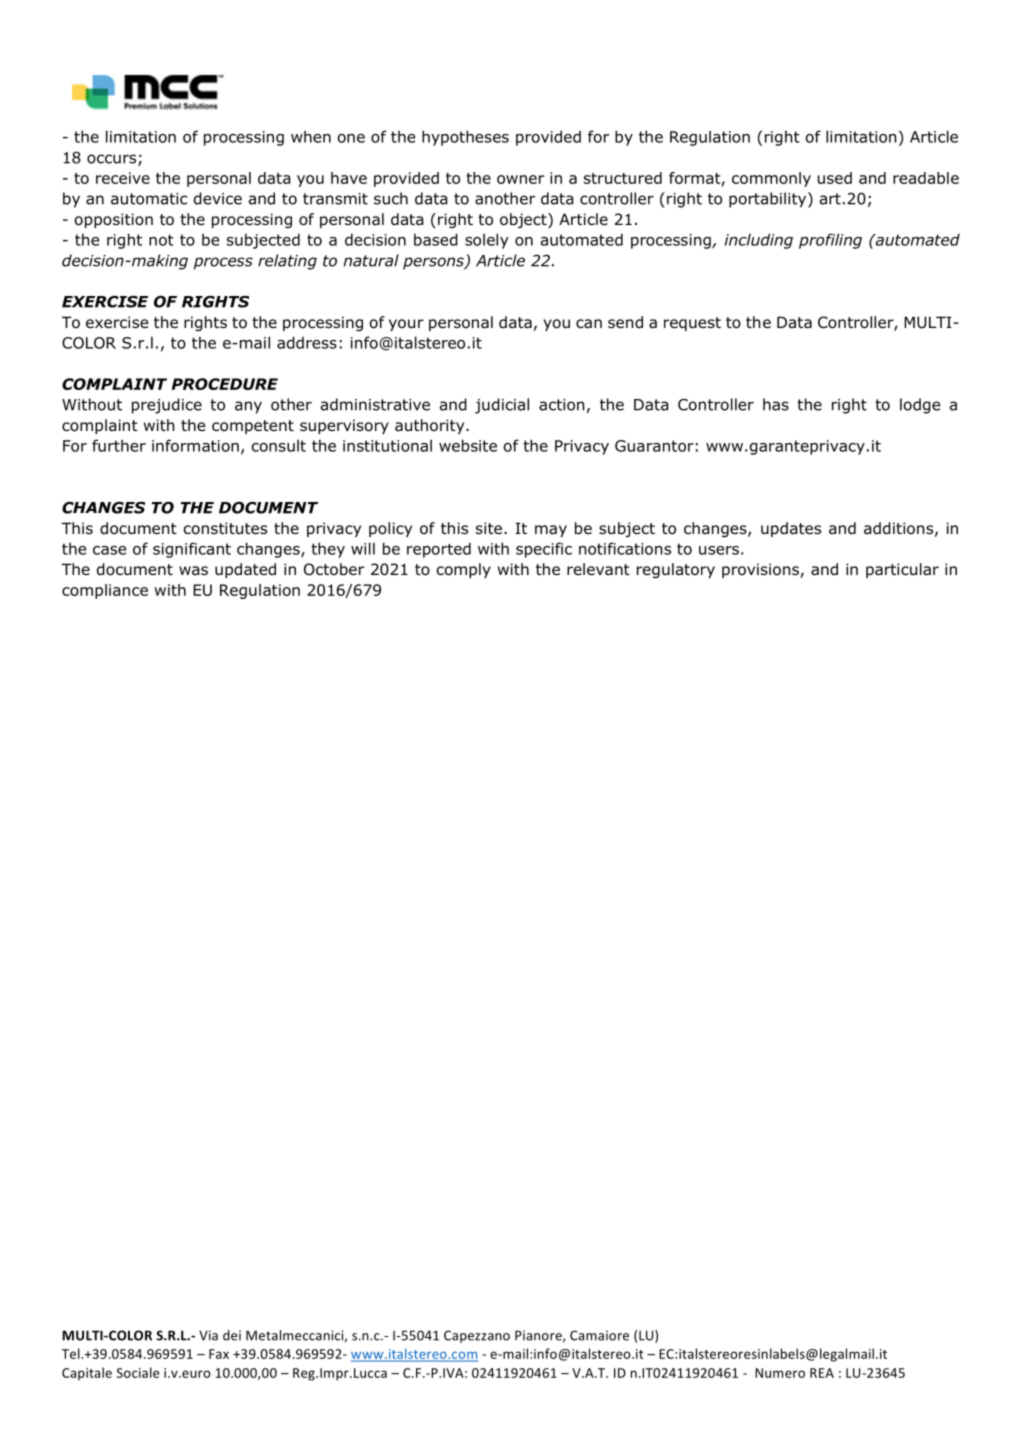 The height and width of the page is (1445, 1021). Describe the element at coordinates (218, 198) in the page. I see `device` at that location.
